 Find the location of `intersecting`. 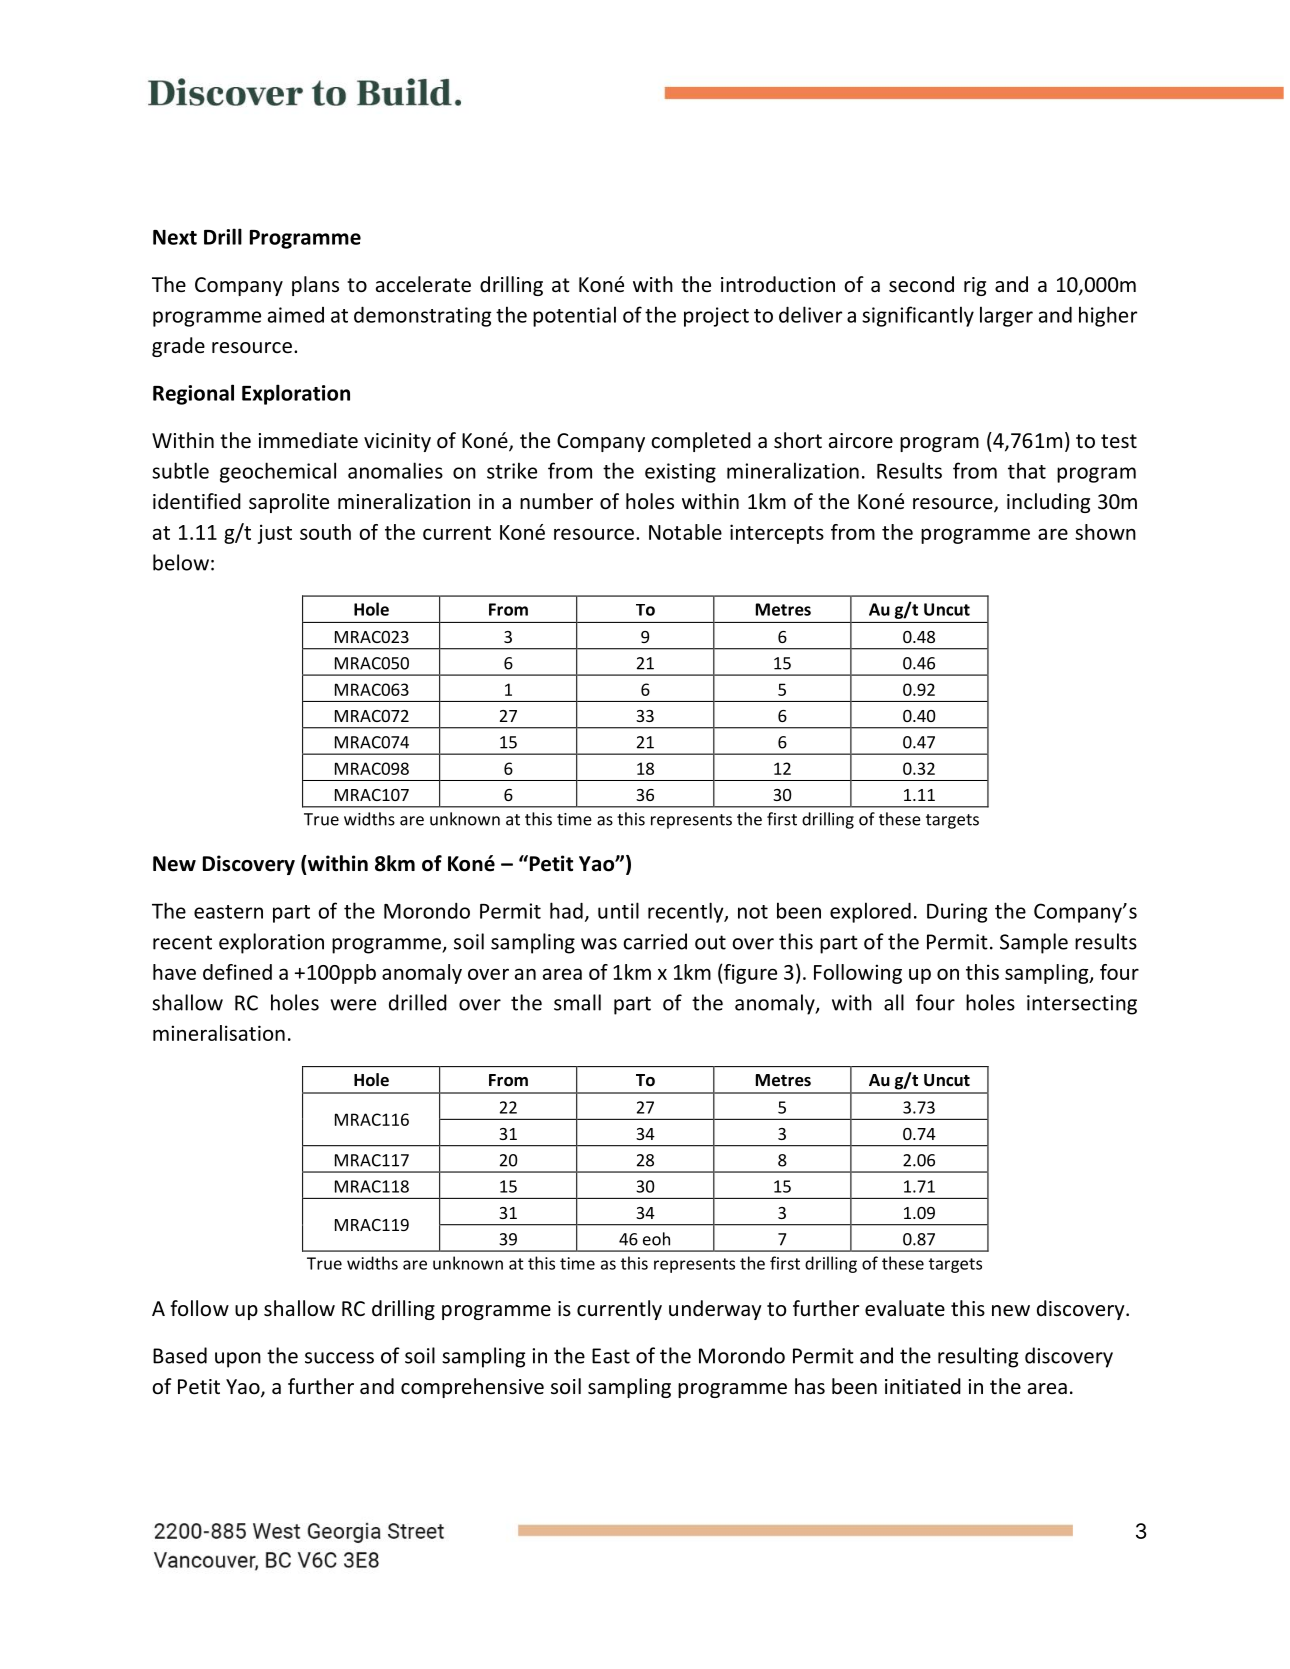

intersecting is located at coordinates (1082, 1005).
